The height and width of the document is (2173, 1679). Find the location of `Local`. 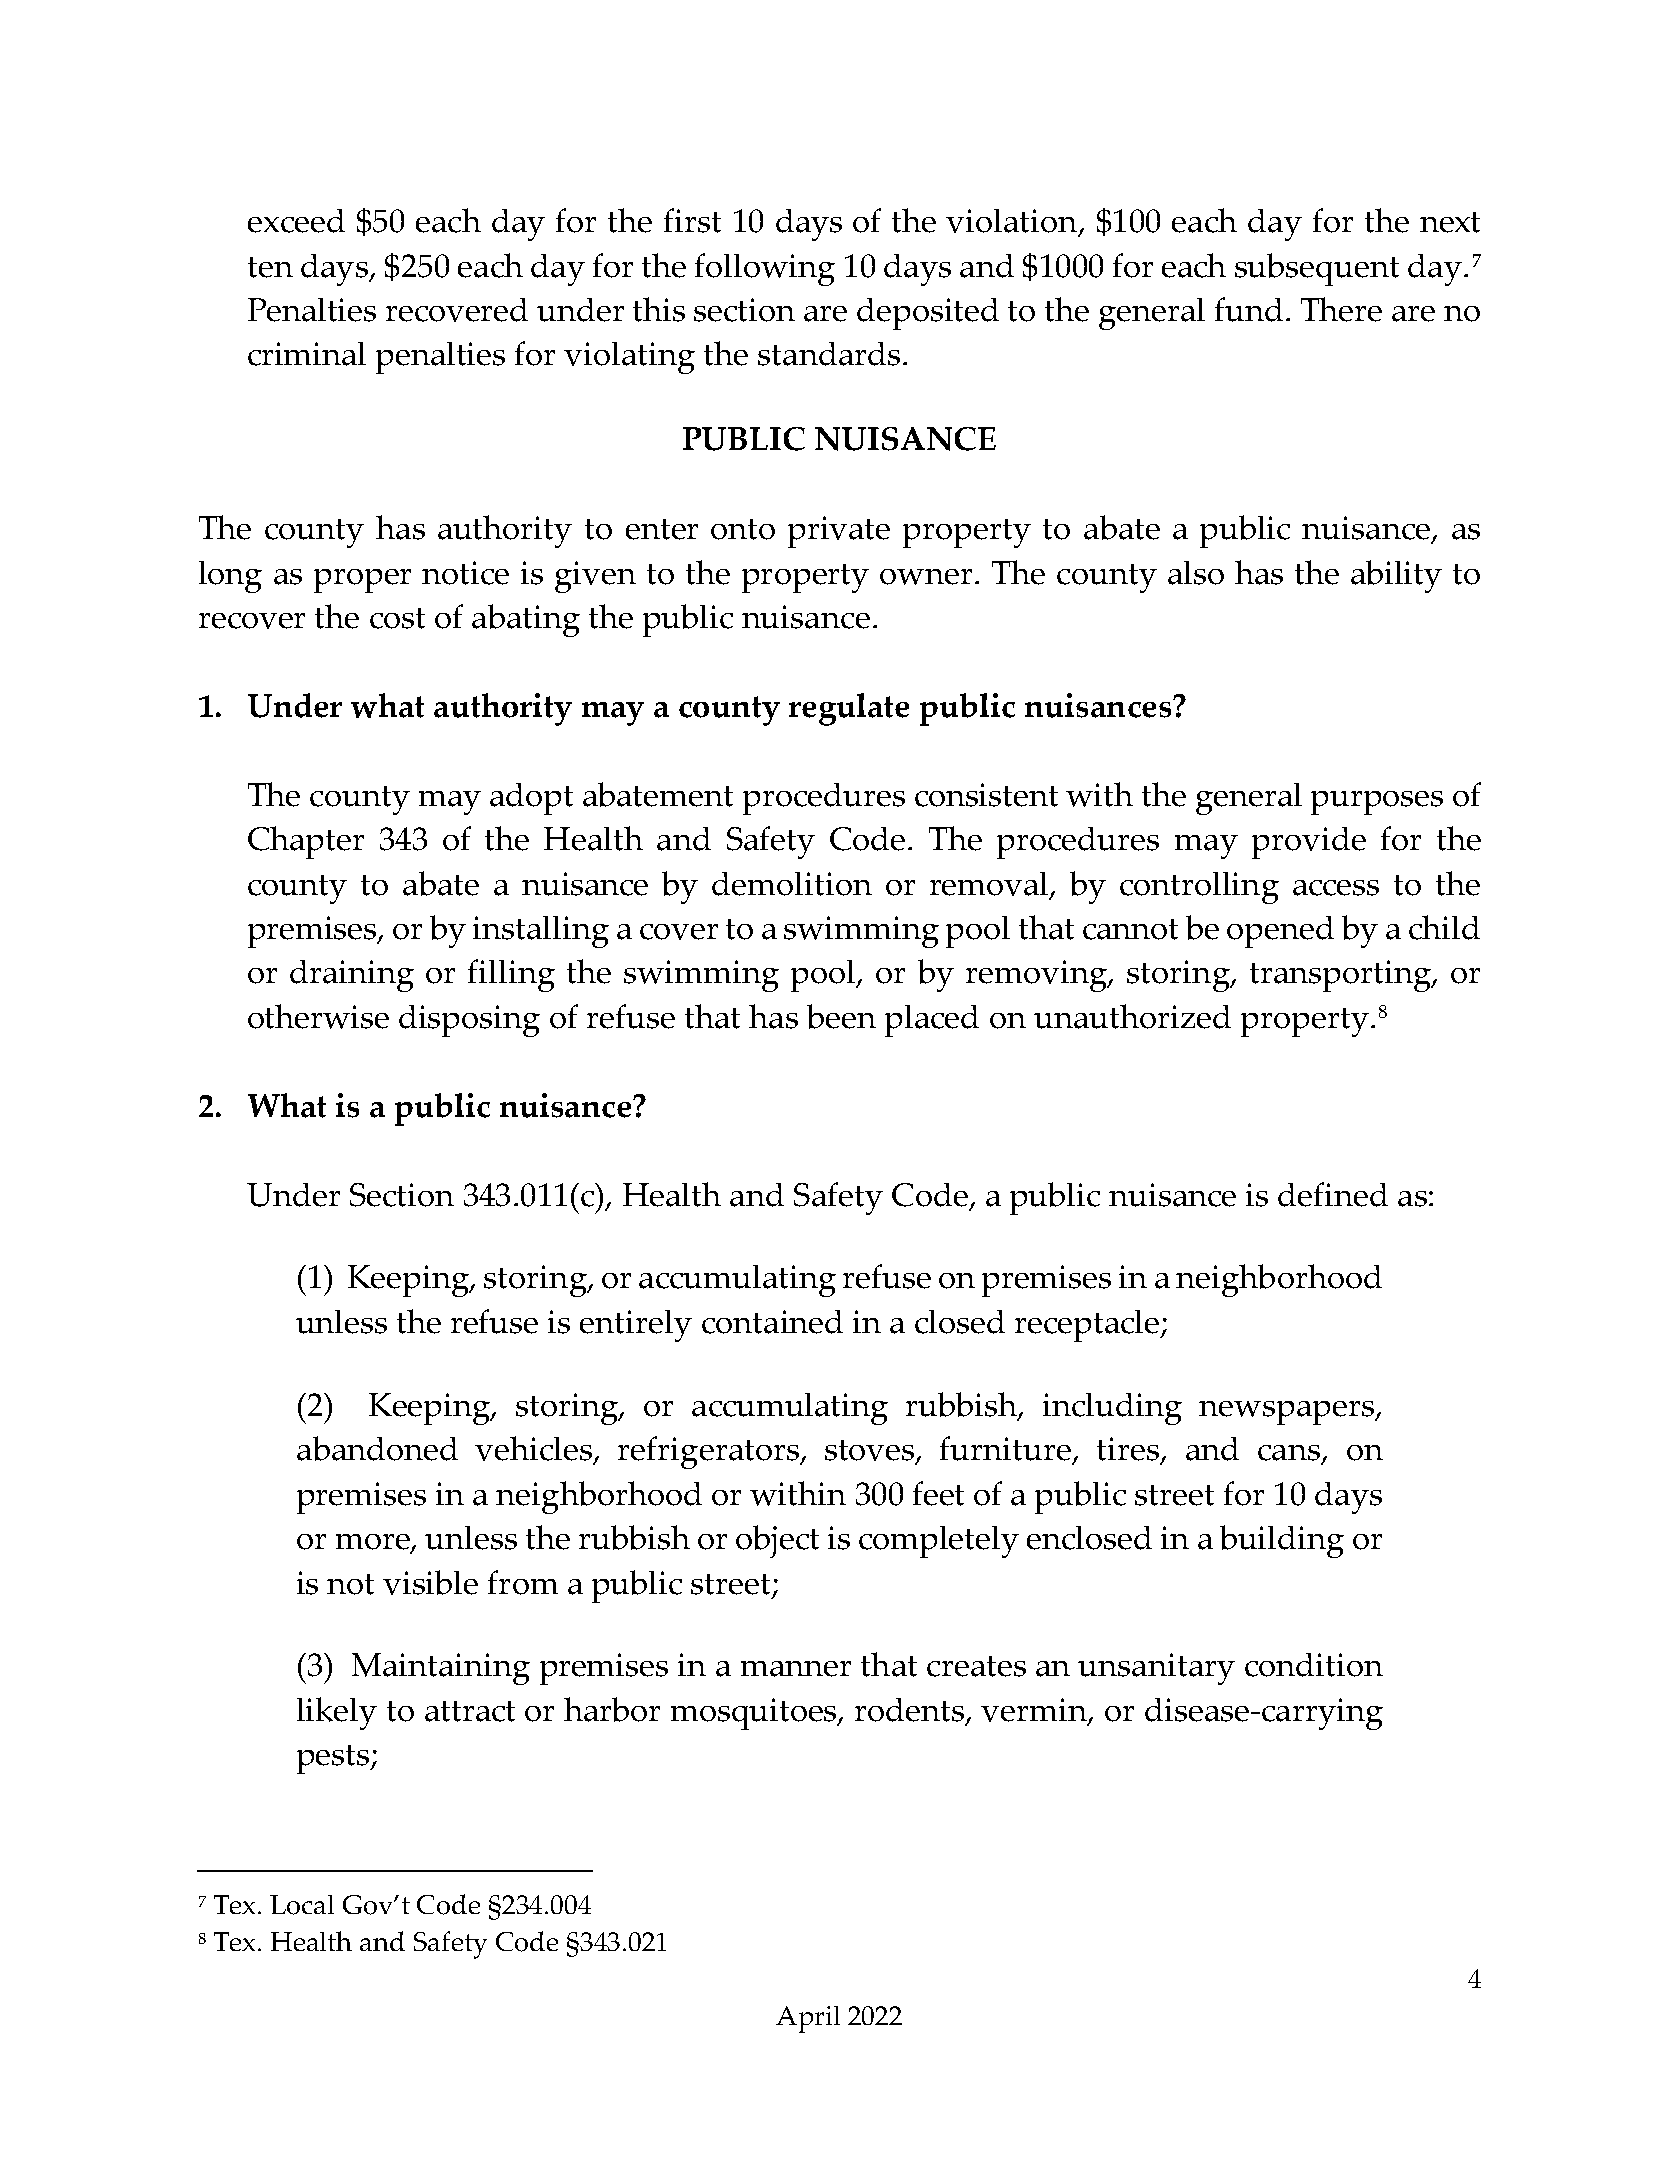

Local is located at coordinates (302, 1905).
